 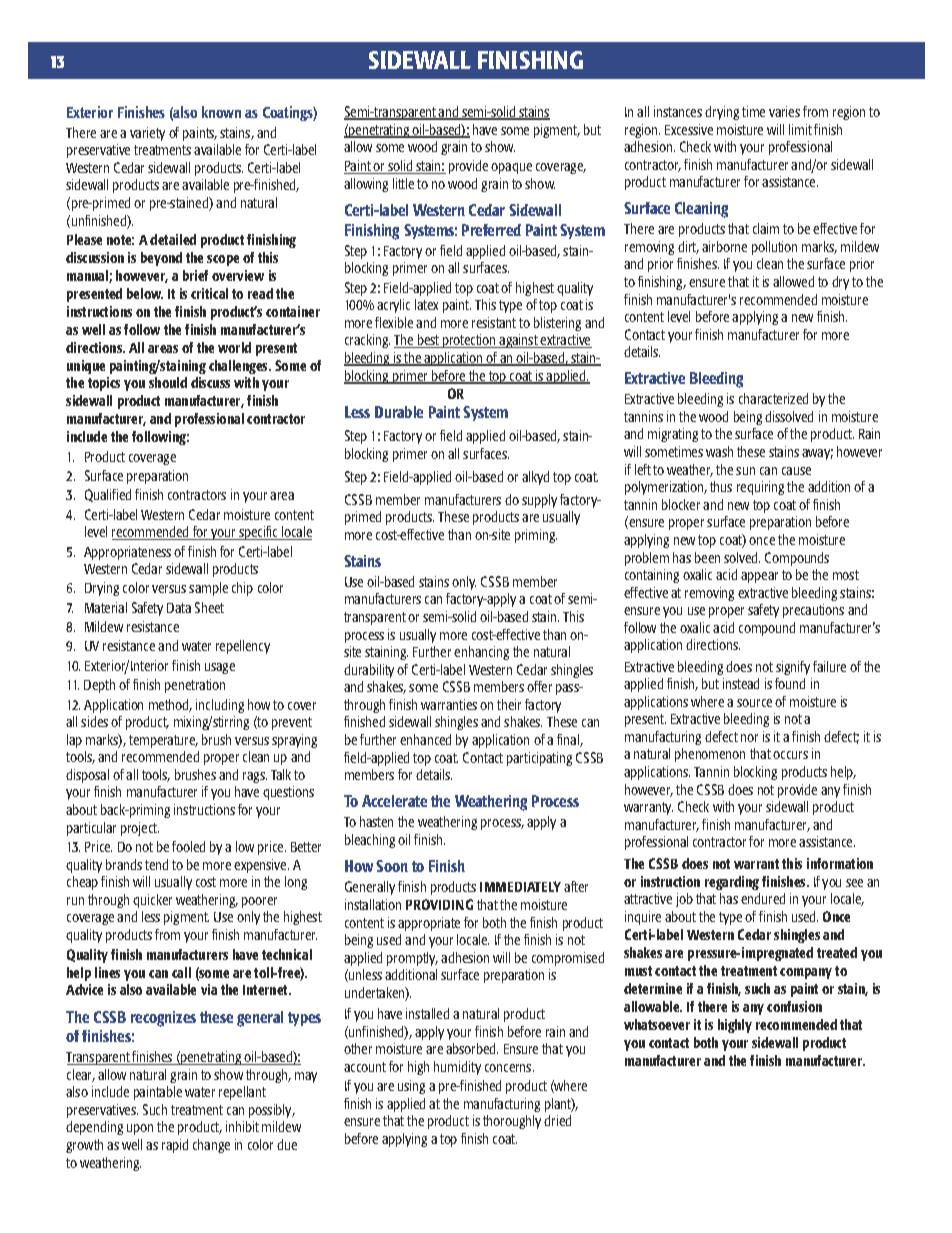 What do you see at coordinates (800, 129) in the screenshot?
I see `limit` at bounding box center [800, 129].
